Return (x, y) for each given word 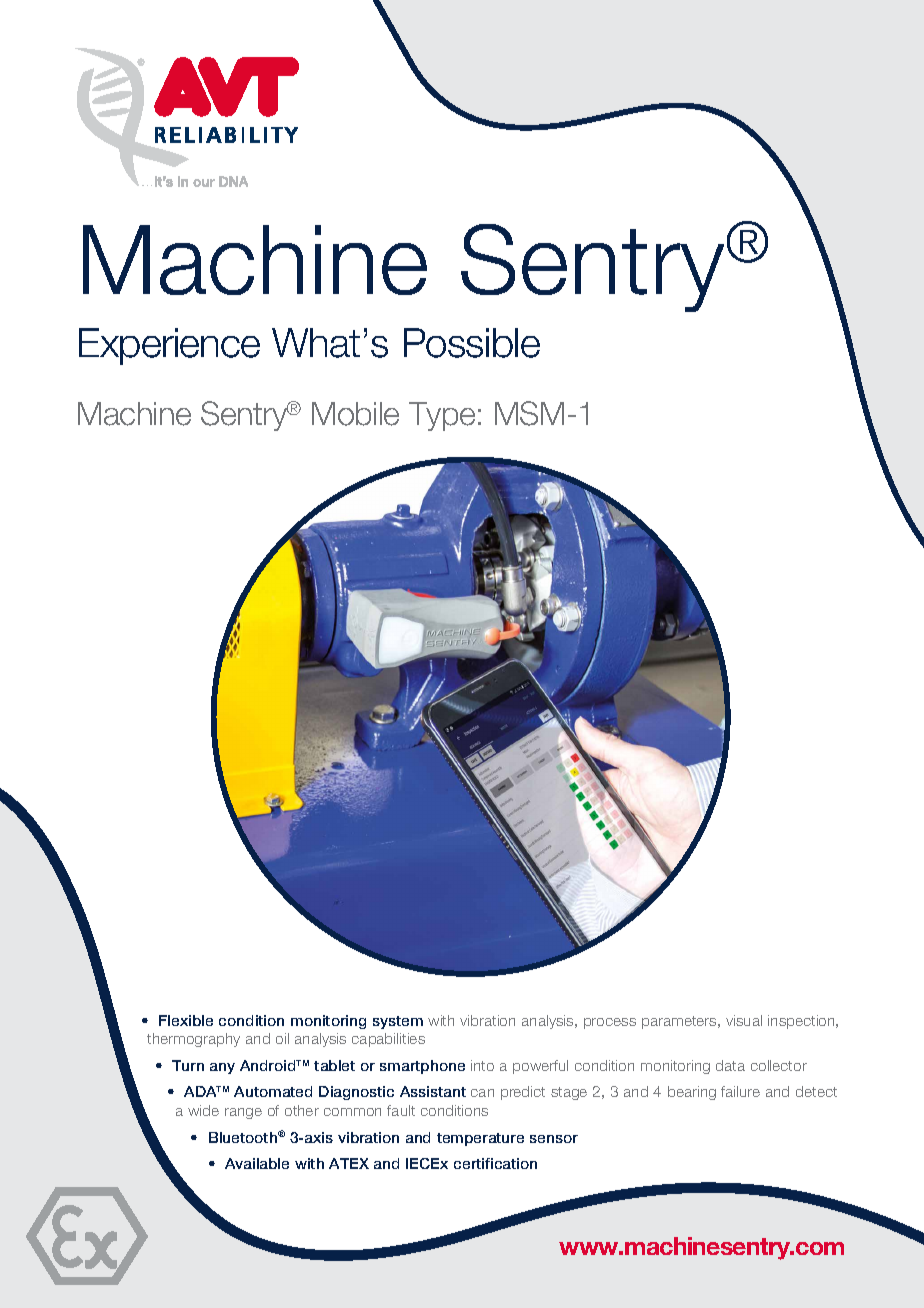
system (398, 1022)
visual (744, 1020)
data (730, 1065)
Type (442, 416)
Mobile (355, 414)
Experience (169, 346)
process (610, 1023)
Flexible (186, 1020)
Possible (472, 343)
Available (257, 1163)
